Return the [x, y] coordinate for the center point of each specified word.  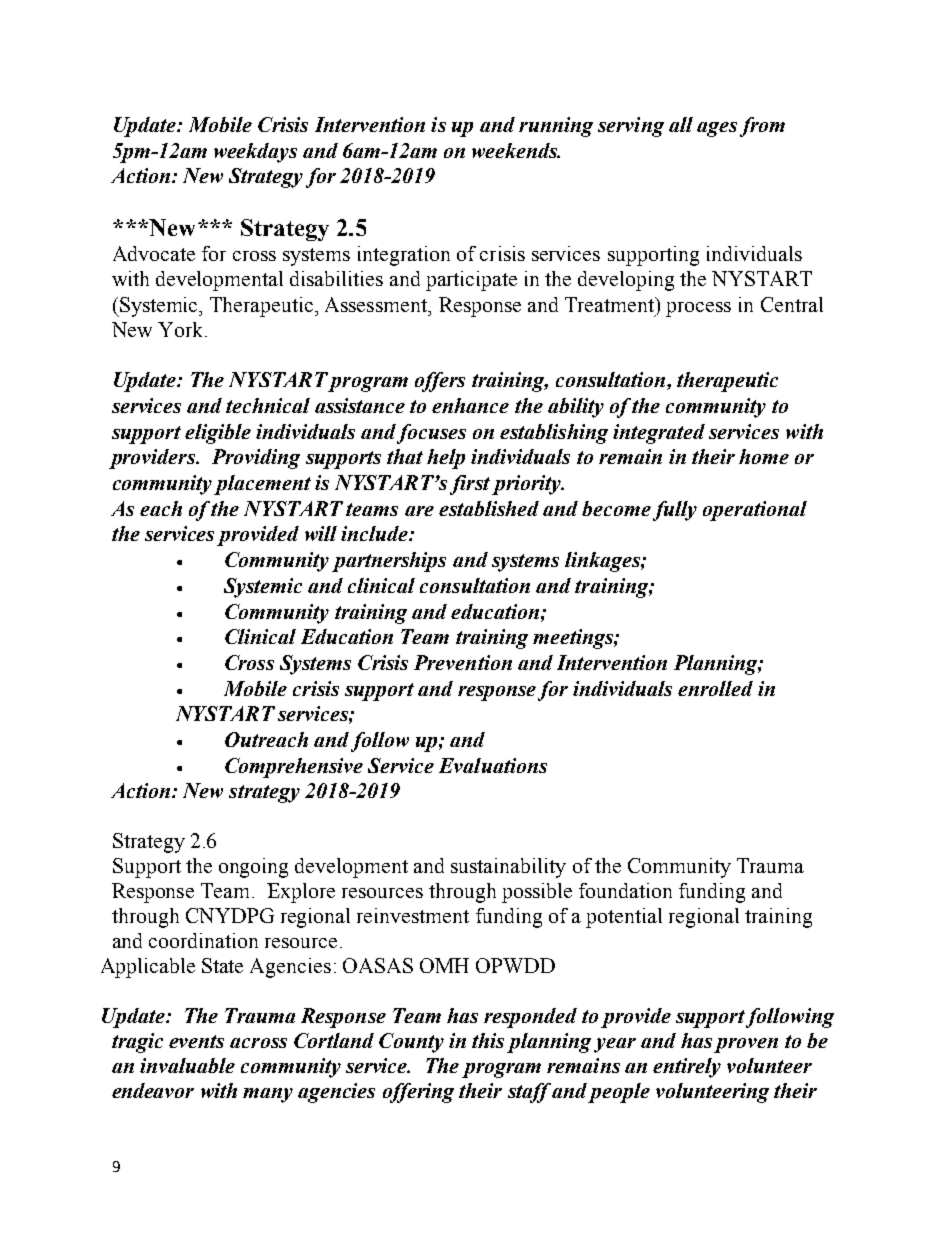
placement [262, 485]
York [182, 329]
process [698, 309]
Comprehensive [294, 768]
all [681, 124]
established [489, 508]
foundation [625, 890]
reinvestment [413, 915]
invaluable [187, 1065]
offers [440, 382]
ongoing [253, 868]
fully [675, 511]
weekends [516, 150]
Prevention [463, 662]
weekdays [255, 153]
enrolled [715, 688]
